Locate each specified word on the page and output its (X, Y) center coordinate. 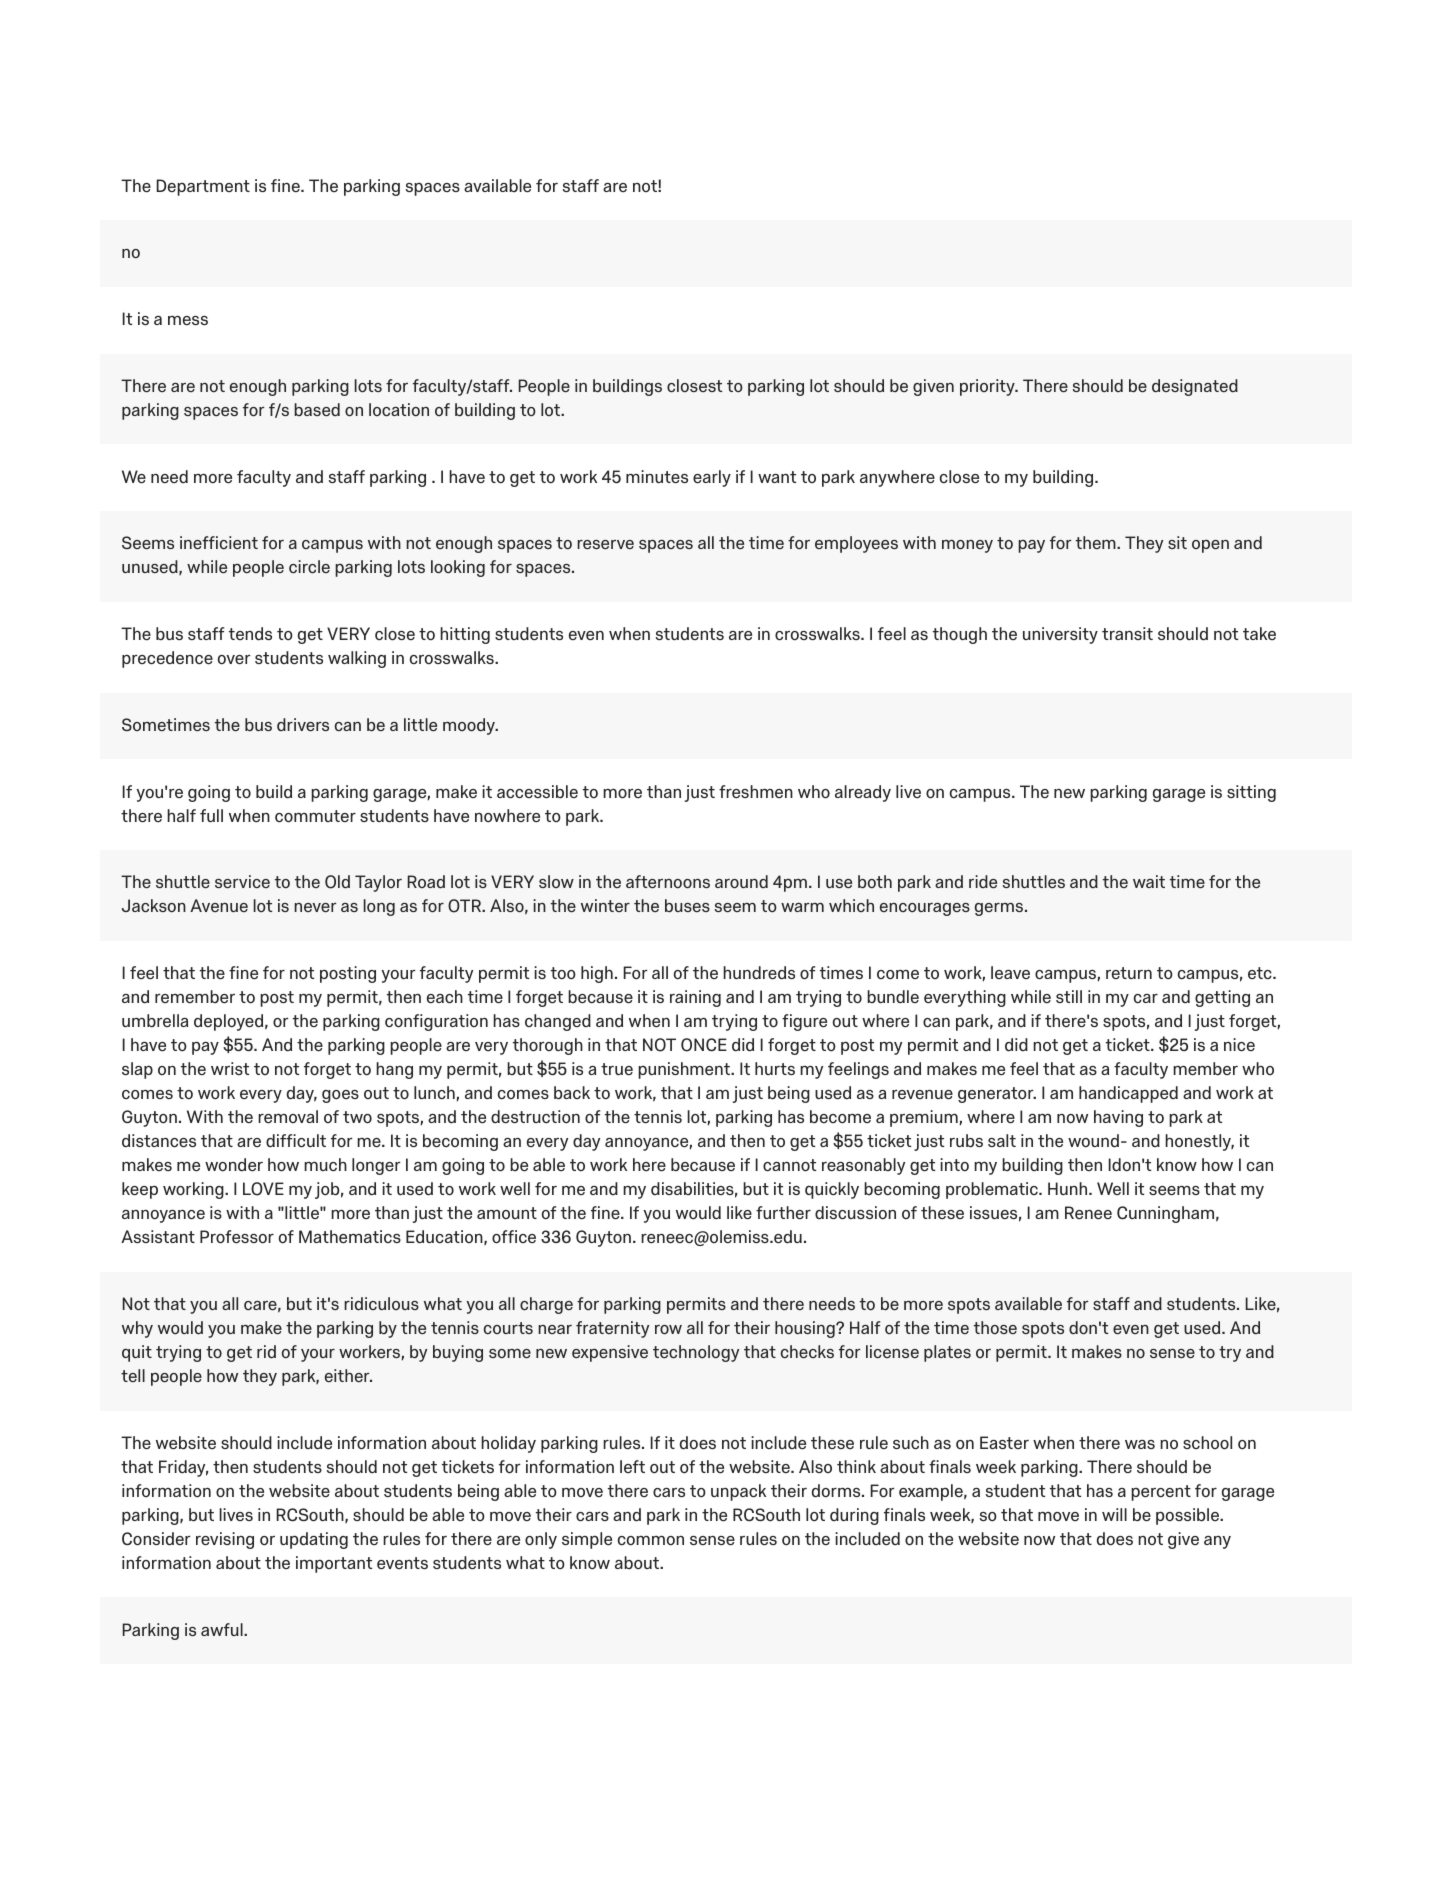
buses (687, 905)
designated (1195, 387)
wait (1149, 881)
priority (988, 387)
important (334, 1564)
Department (203, 187)
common (651, 1541)
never (315, 907)
